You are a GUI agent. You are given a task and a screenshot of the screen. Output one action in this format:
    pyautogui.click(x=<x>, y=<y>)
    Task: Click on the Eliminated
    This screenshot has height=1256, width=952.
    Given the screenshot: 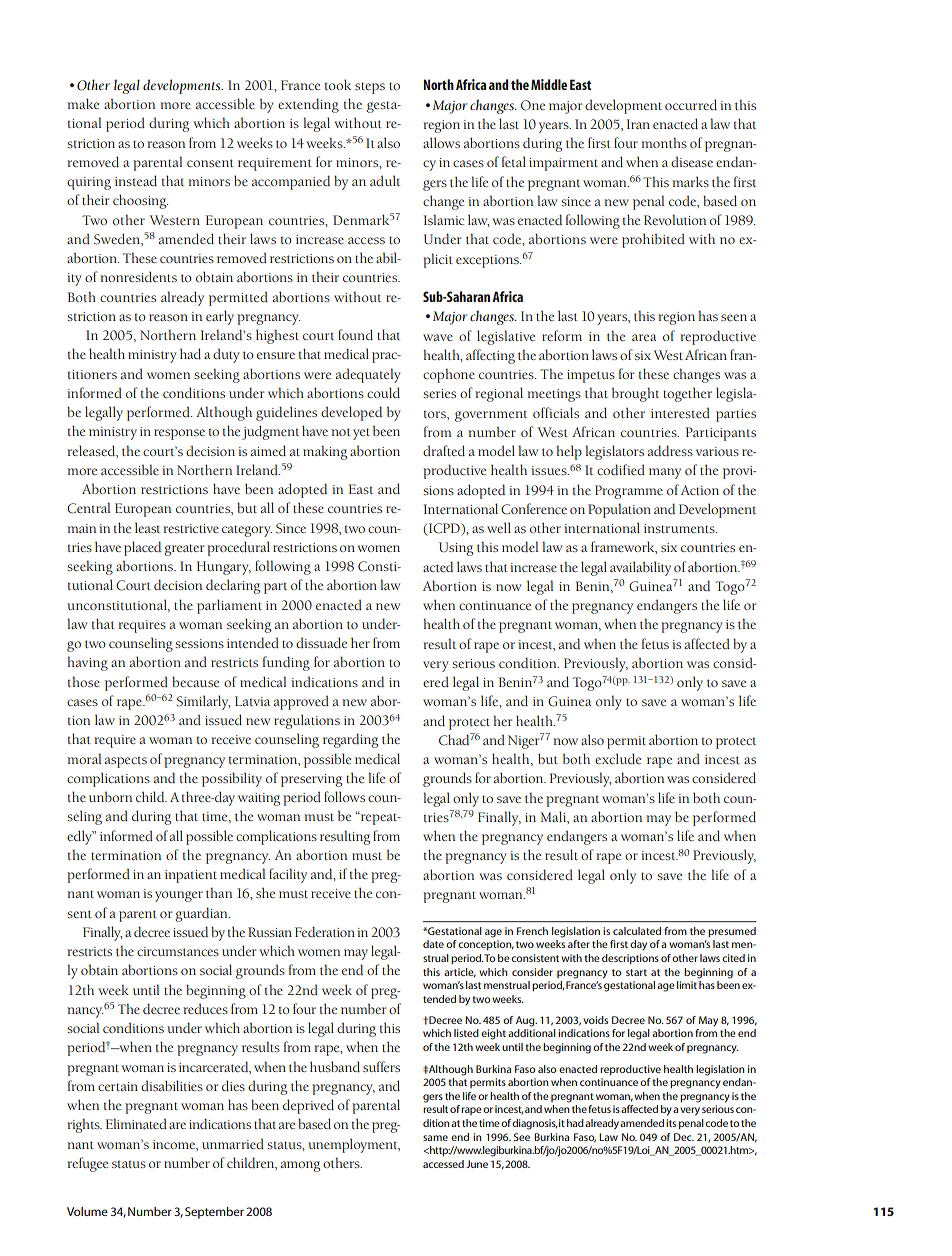 What is the action you would take?
    pyautogui.click(x=136, y=1123)
